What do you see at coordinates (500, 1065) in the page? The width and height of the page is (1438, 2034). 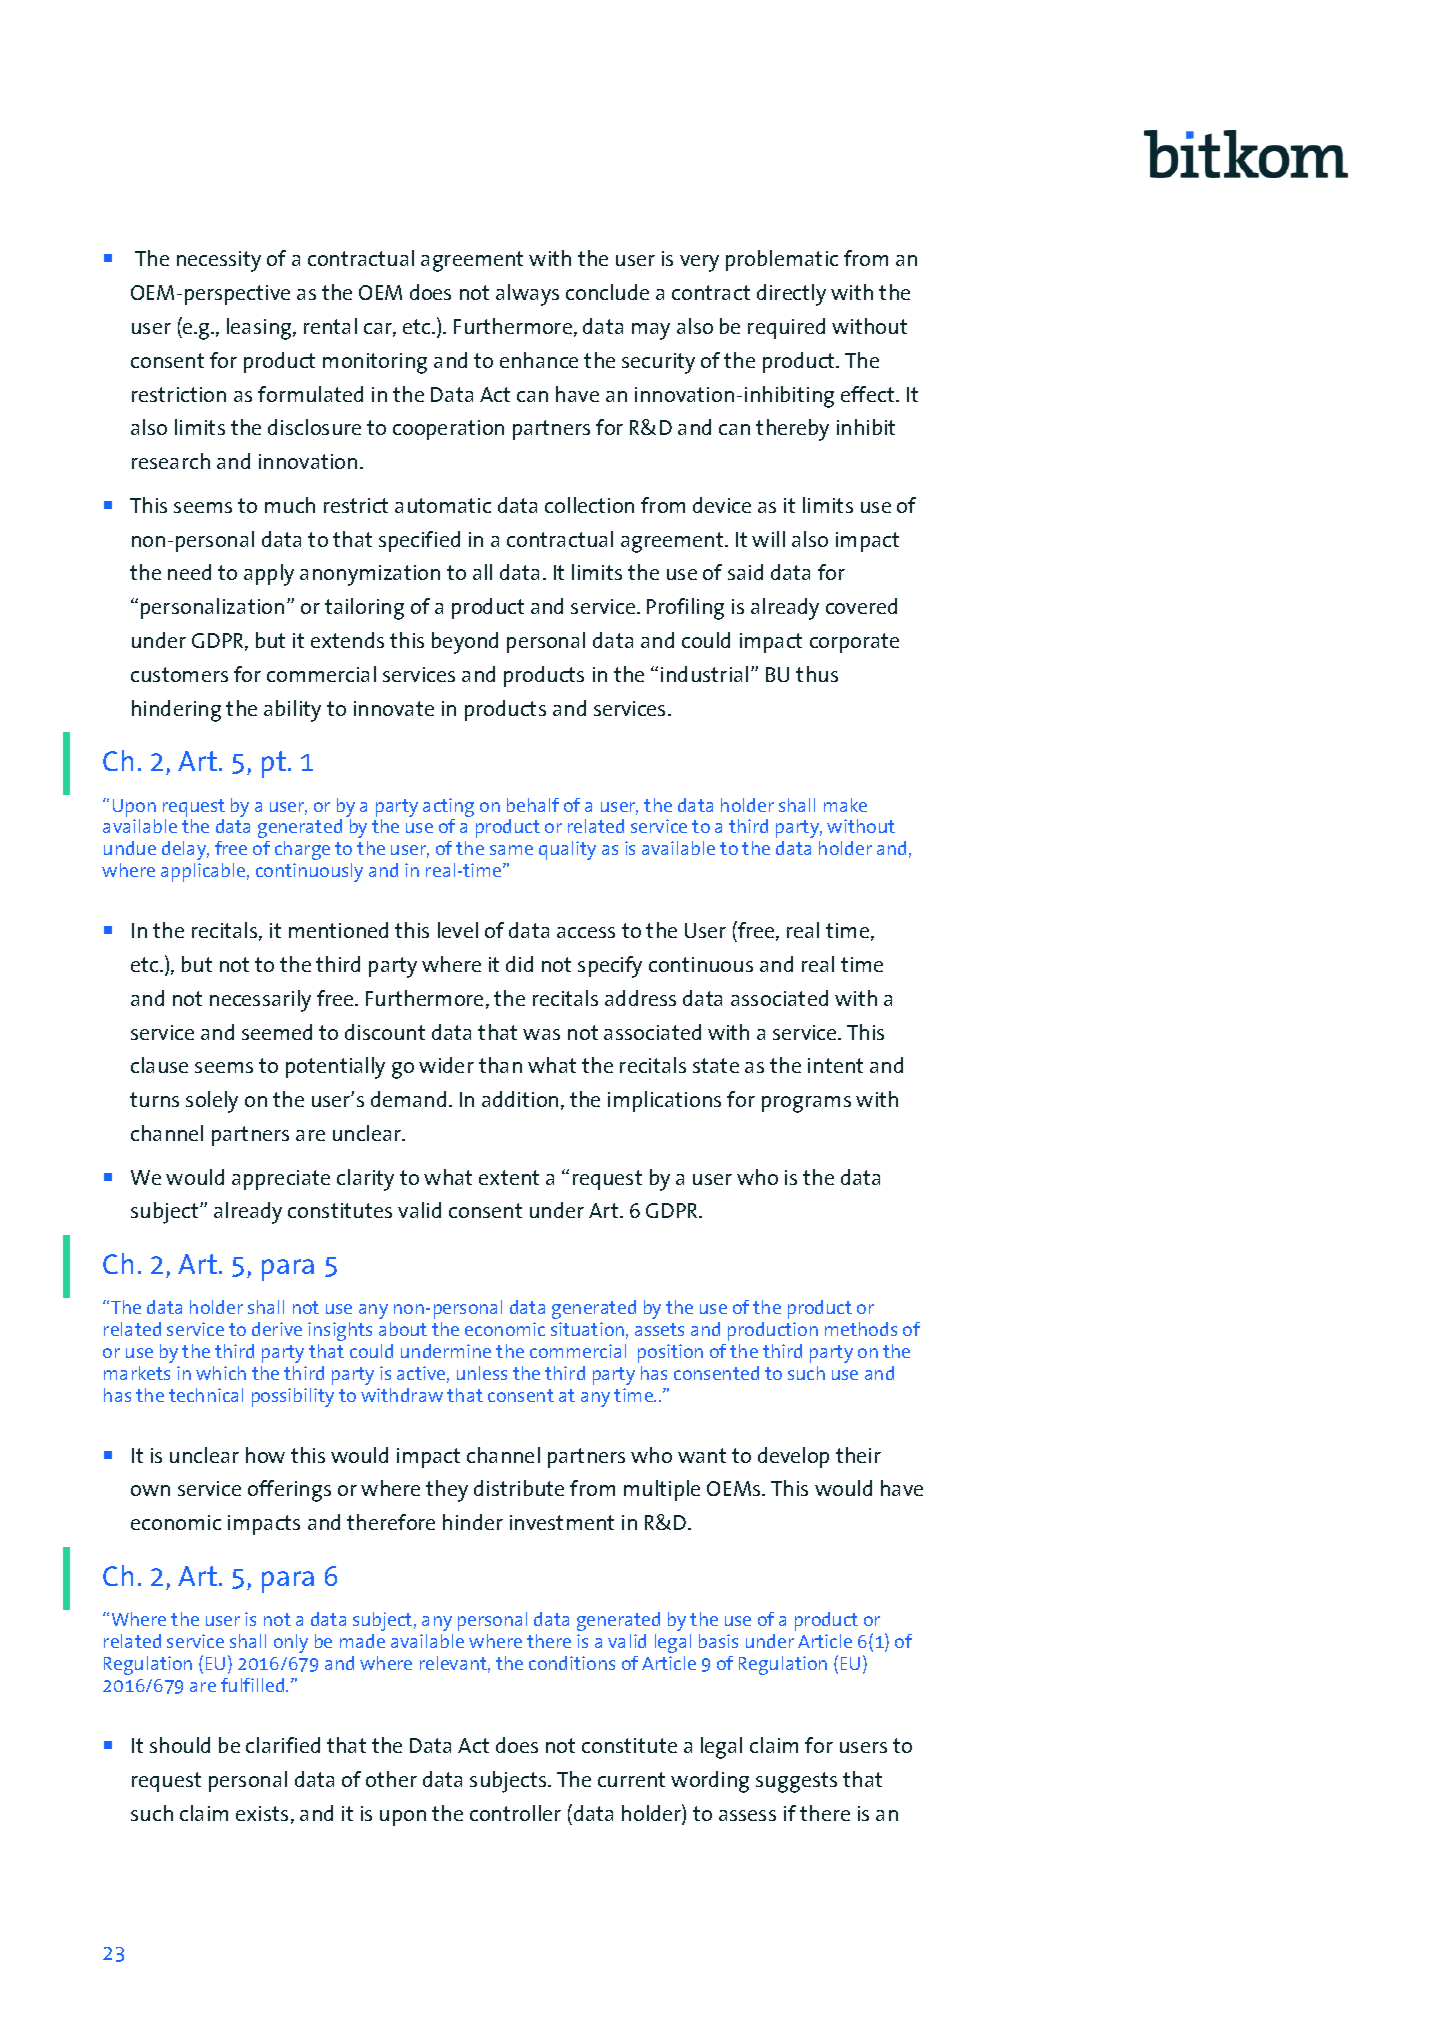 I see `than` at bounding box center [500, 1065].
